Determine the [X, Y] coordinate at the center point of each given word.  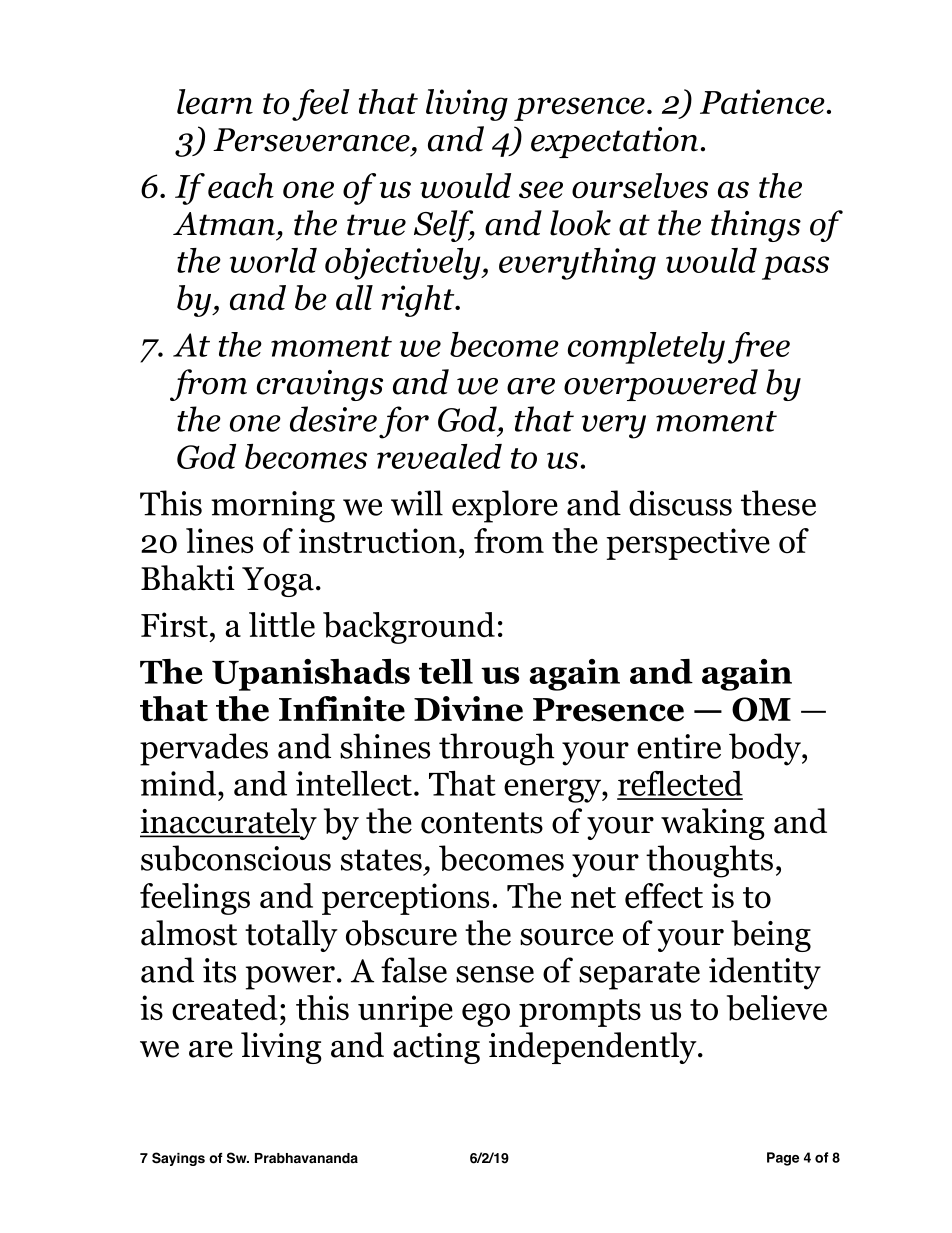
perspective [688, 544]
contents [482, 823]
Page [783, 1159]
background [409, 628]
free [759, 348]
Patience [762, 101]
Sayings [178, 1159]
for [404, 422]
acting [436, 1048]
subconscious [236, 858]
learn [215, 101]
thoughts [709, 861]
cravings [320, 385]
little [282, 624]
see [541, 190]
